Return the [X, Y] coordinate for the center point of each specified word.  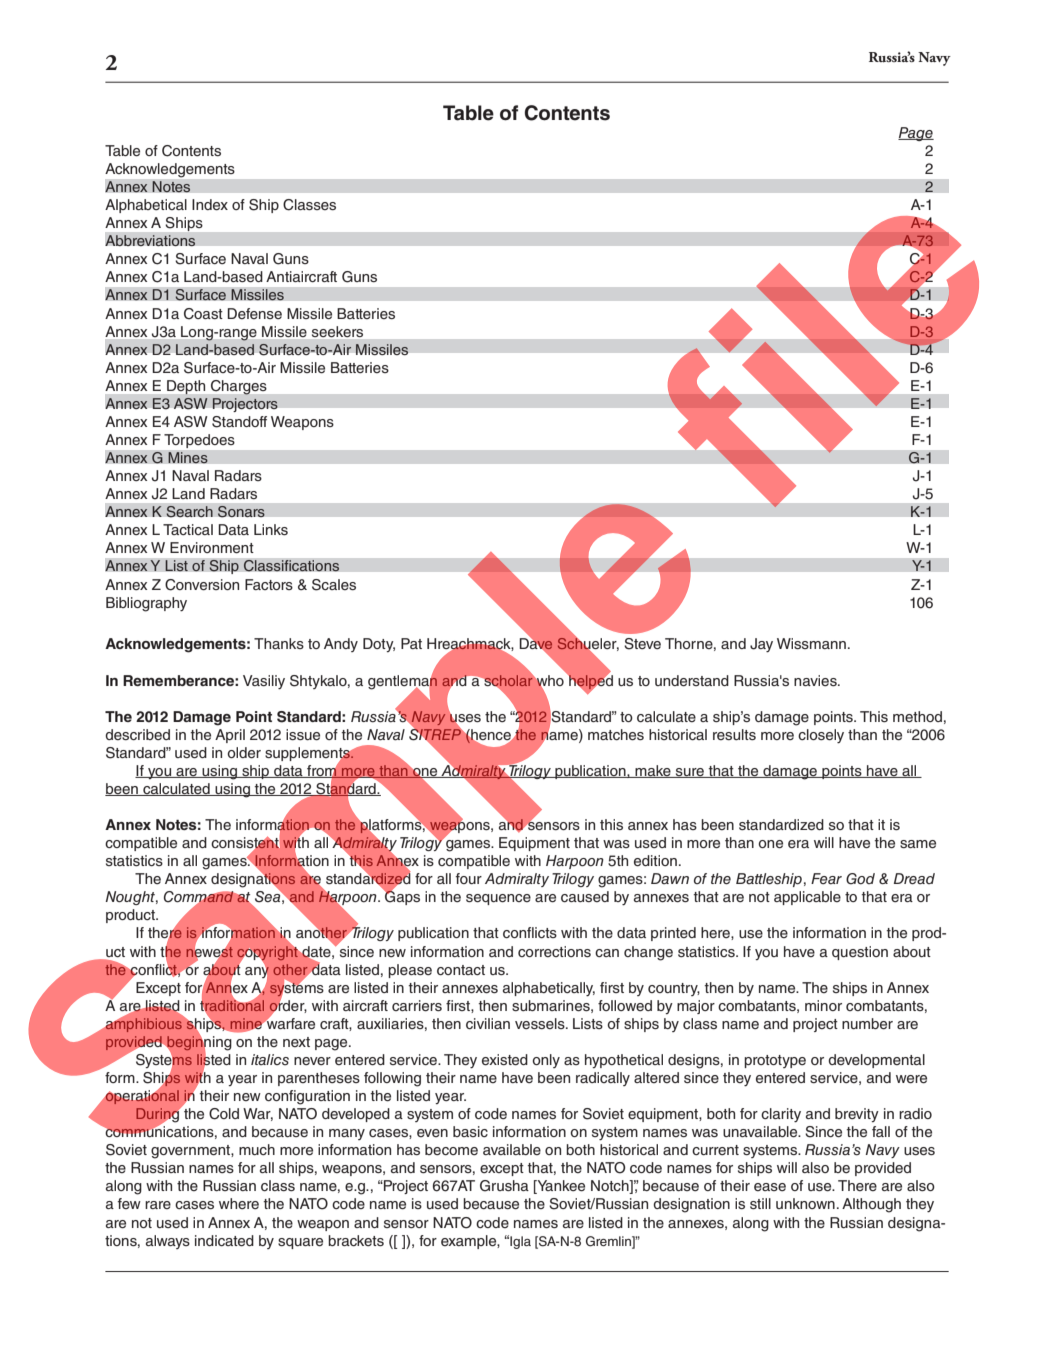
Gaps [401, 897]
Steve [642, 644]
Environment [212, 548]
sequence [498, 899]
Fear [826, 879]
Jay [761, 645]
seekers [337, 331]
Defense [254, 313]
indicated [224, 1241]
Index [210, 205]
